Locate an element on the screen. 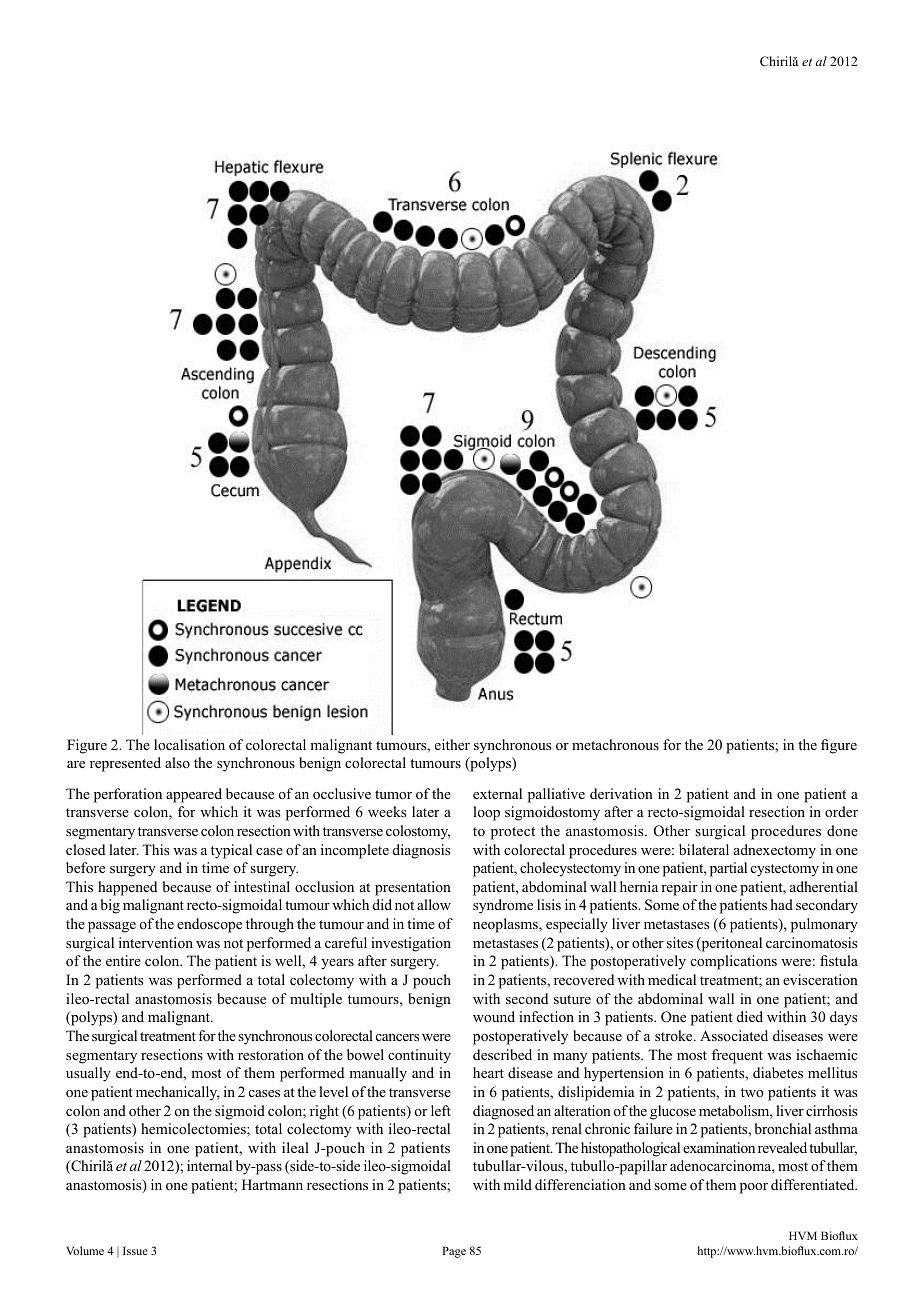 The width and height of the screenshot is (924, 1308). Issue is located at coordinates (135, 1250).
